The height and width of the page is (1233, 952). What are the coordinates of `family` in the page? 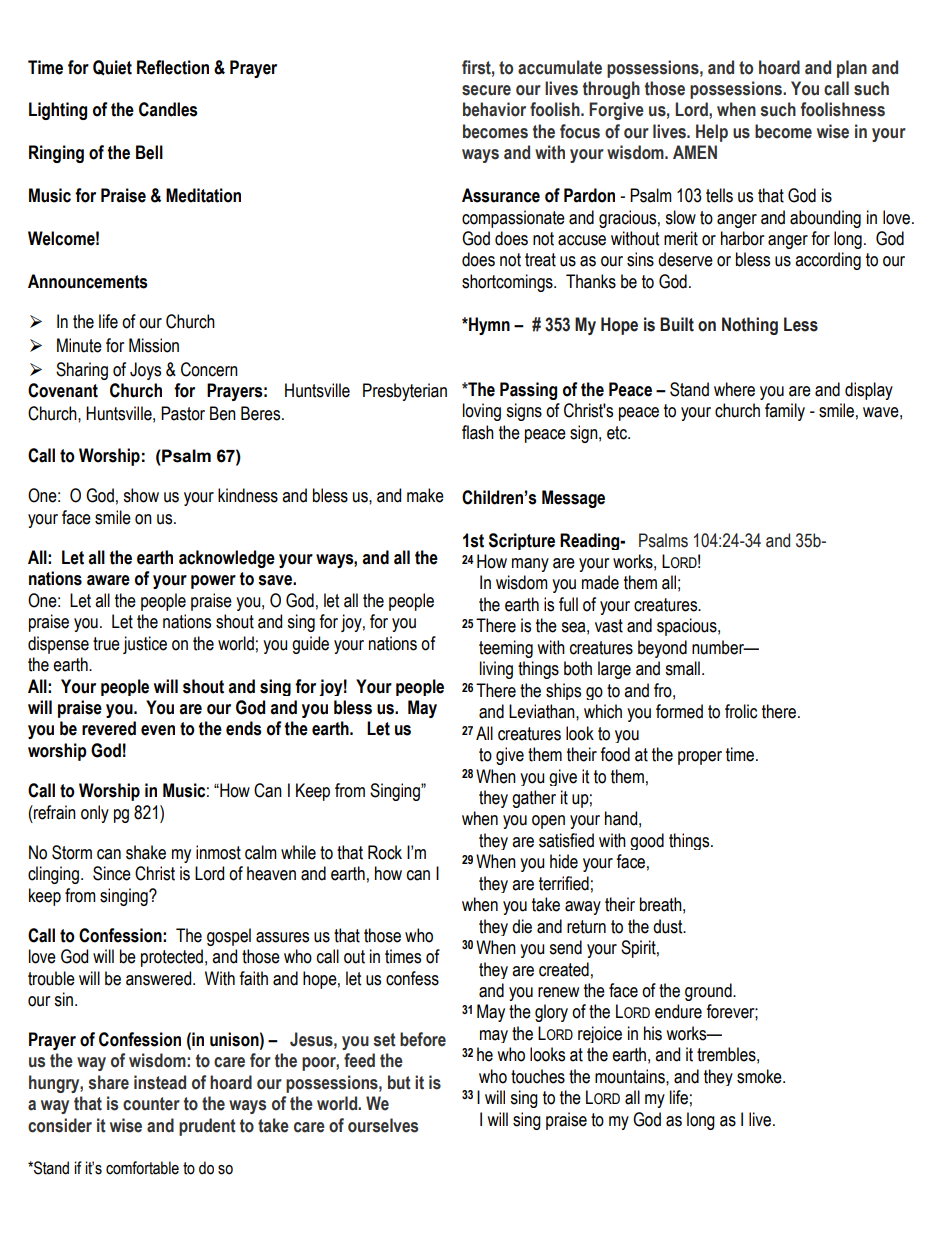 It's located at (785, 412).
